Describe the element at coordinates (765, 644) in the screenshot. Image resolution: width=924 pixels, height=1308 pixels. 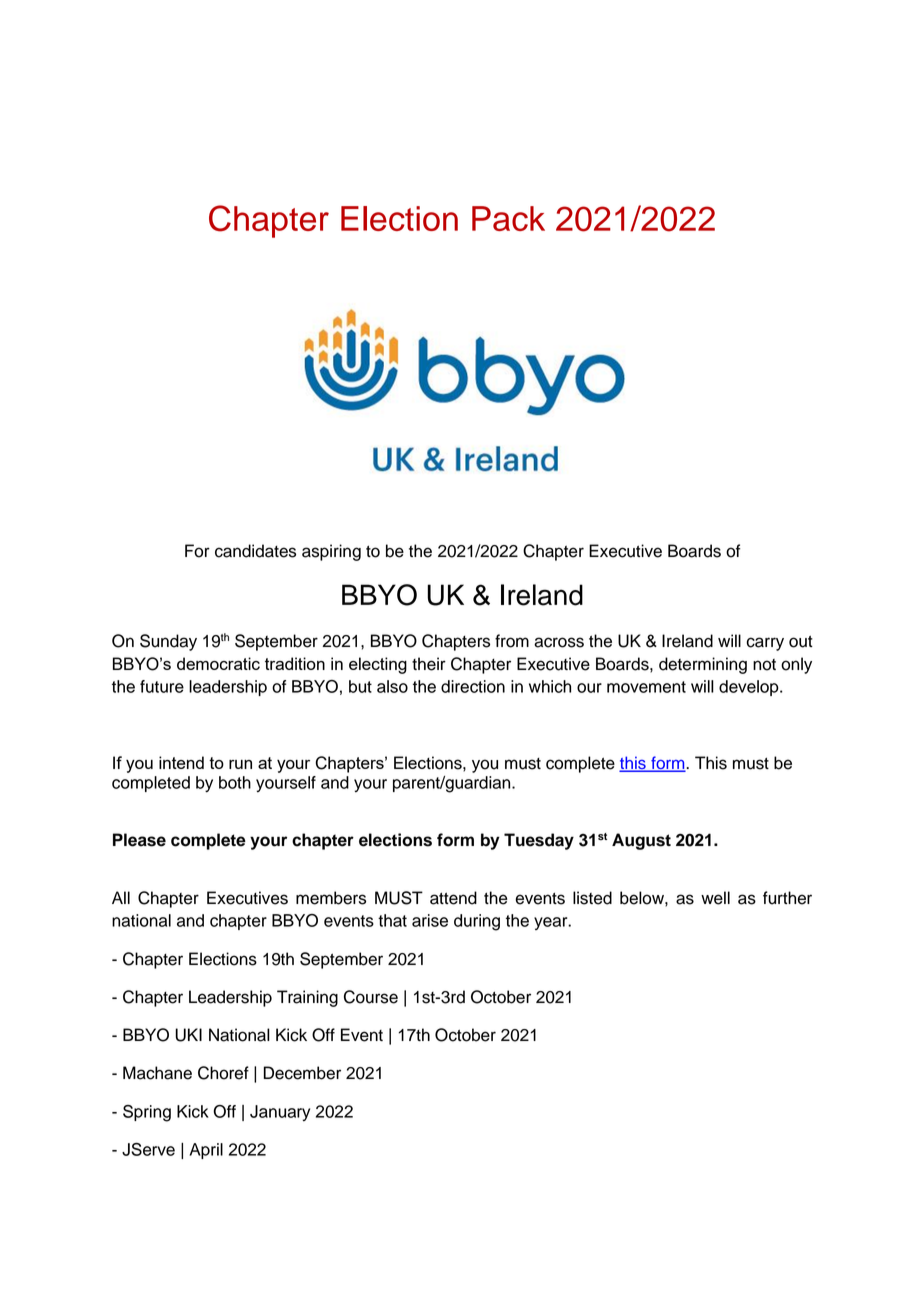
I see `carry` at that location.
